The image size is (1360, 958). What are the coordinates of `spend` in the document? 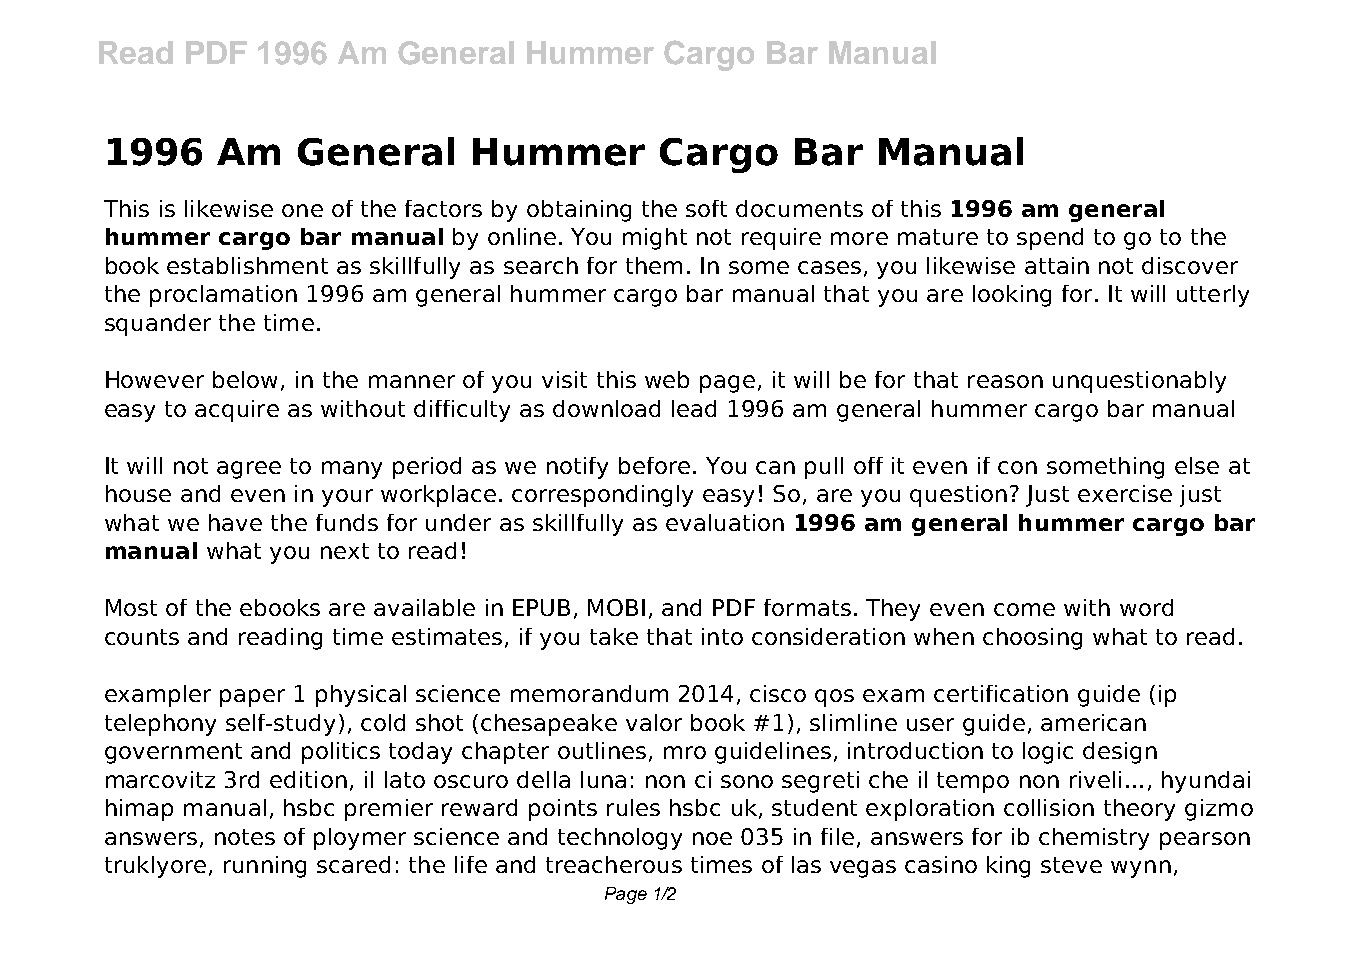 It's located at (1050, 239).
